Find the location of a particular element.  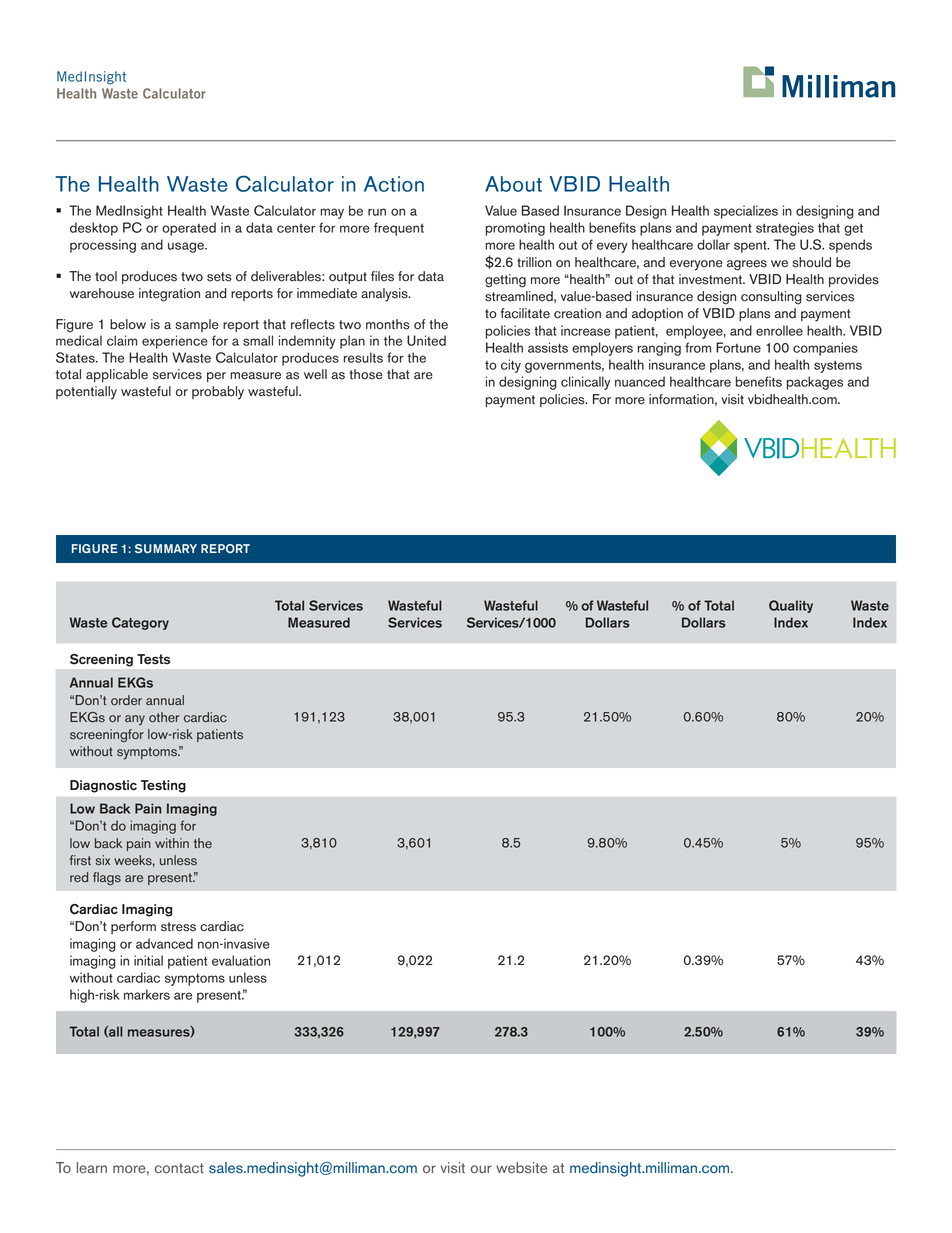

nuanced is located at coordinates (640, 381).
